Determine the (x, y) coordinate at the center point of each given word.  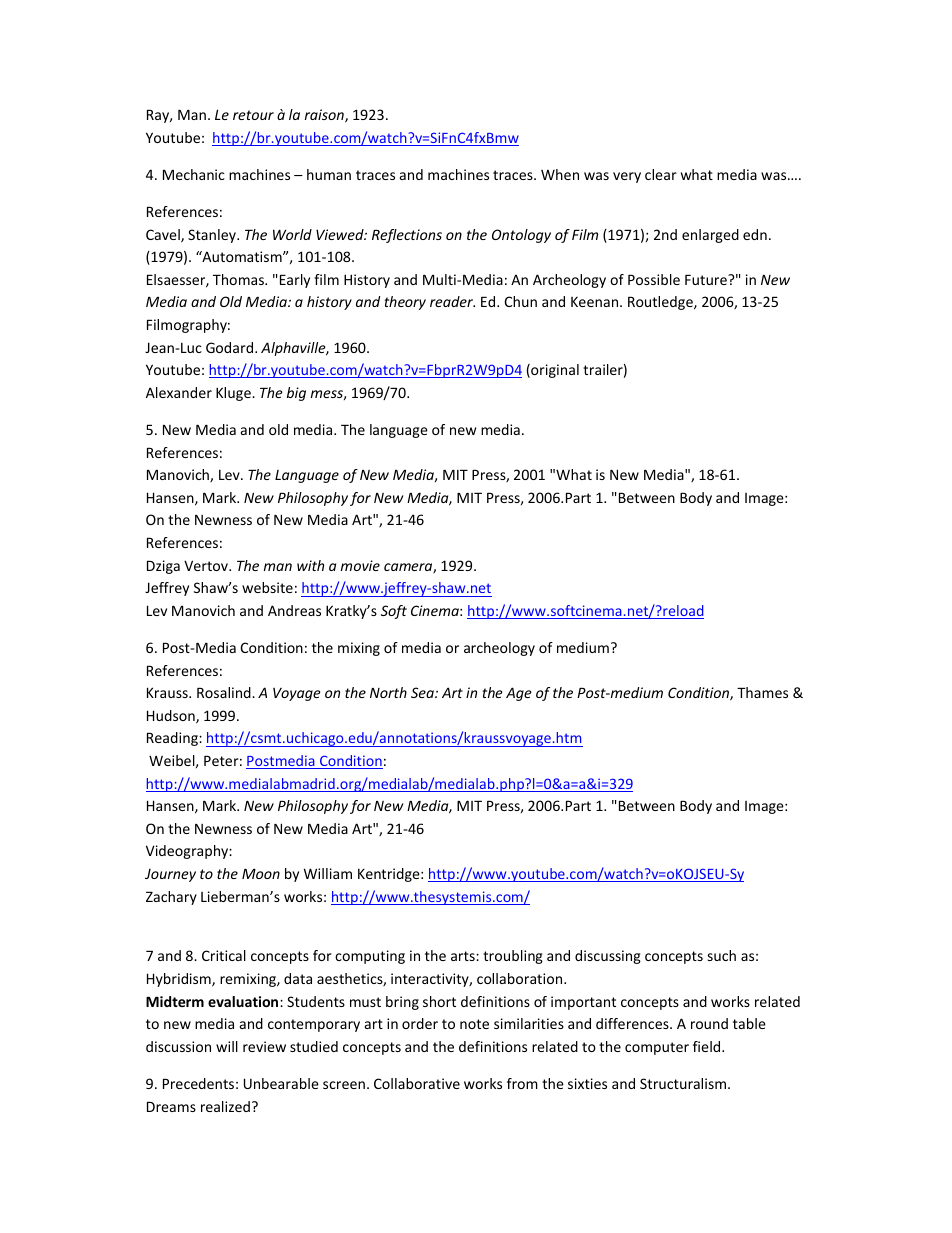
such (722, 955)
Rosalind (225, 692)
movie (360, 565)
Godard (231, 347)
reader (452, 301)
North (388, 692)
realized (225, 1106)
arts (464, 956)
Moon (261, 873)
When (560, 174)
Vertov (207, 565)
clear (661, 174)
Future (707, 279)
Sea (423, 692)
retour (253, 115)
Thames (762, 692)
